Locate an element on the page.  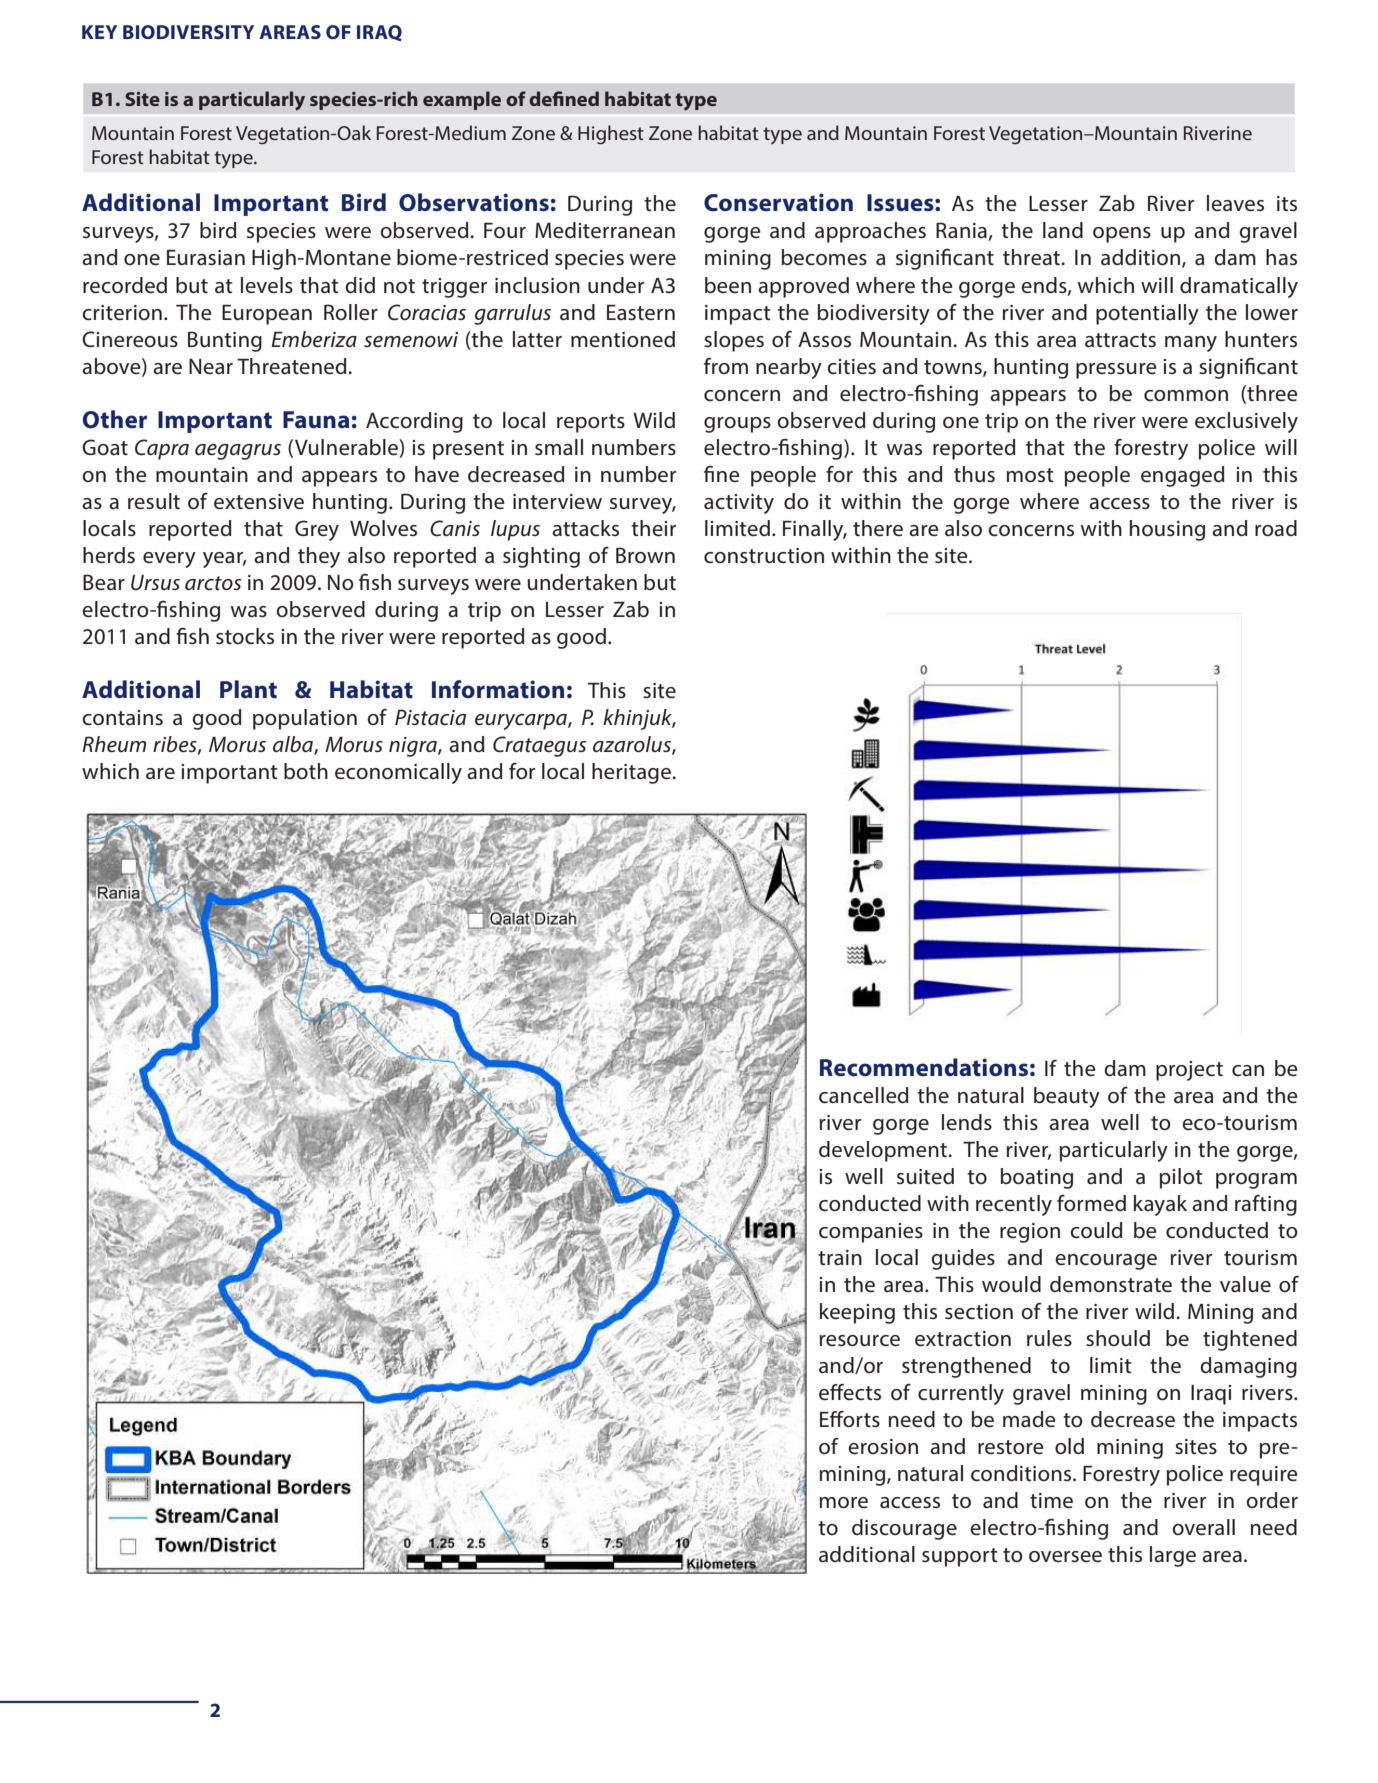
groups is located at coordinates (737, 425).
